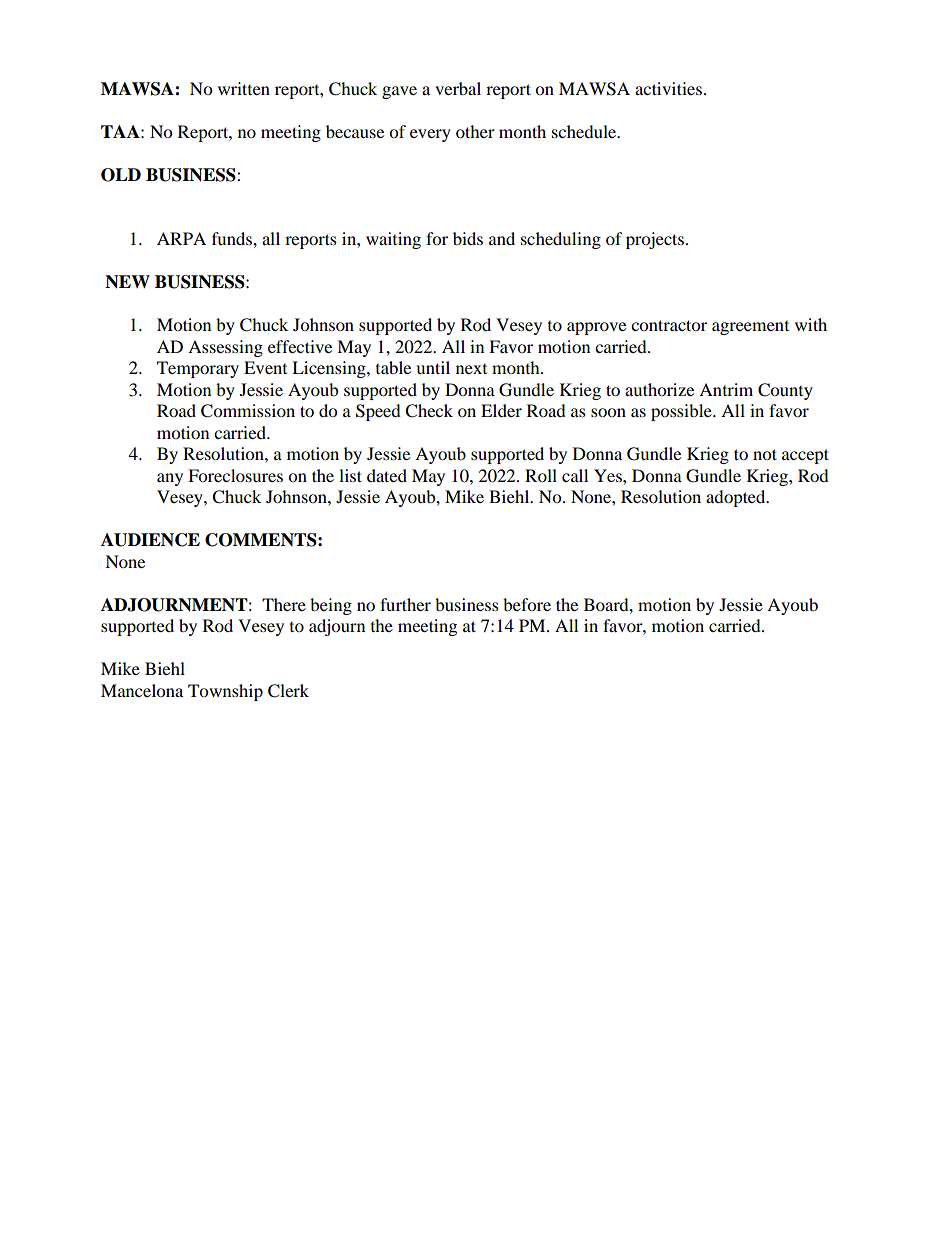 The image size is (952, 1233). I want to click on activities, so click(668, 88).
